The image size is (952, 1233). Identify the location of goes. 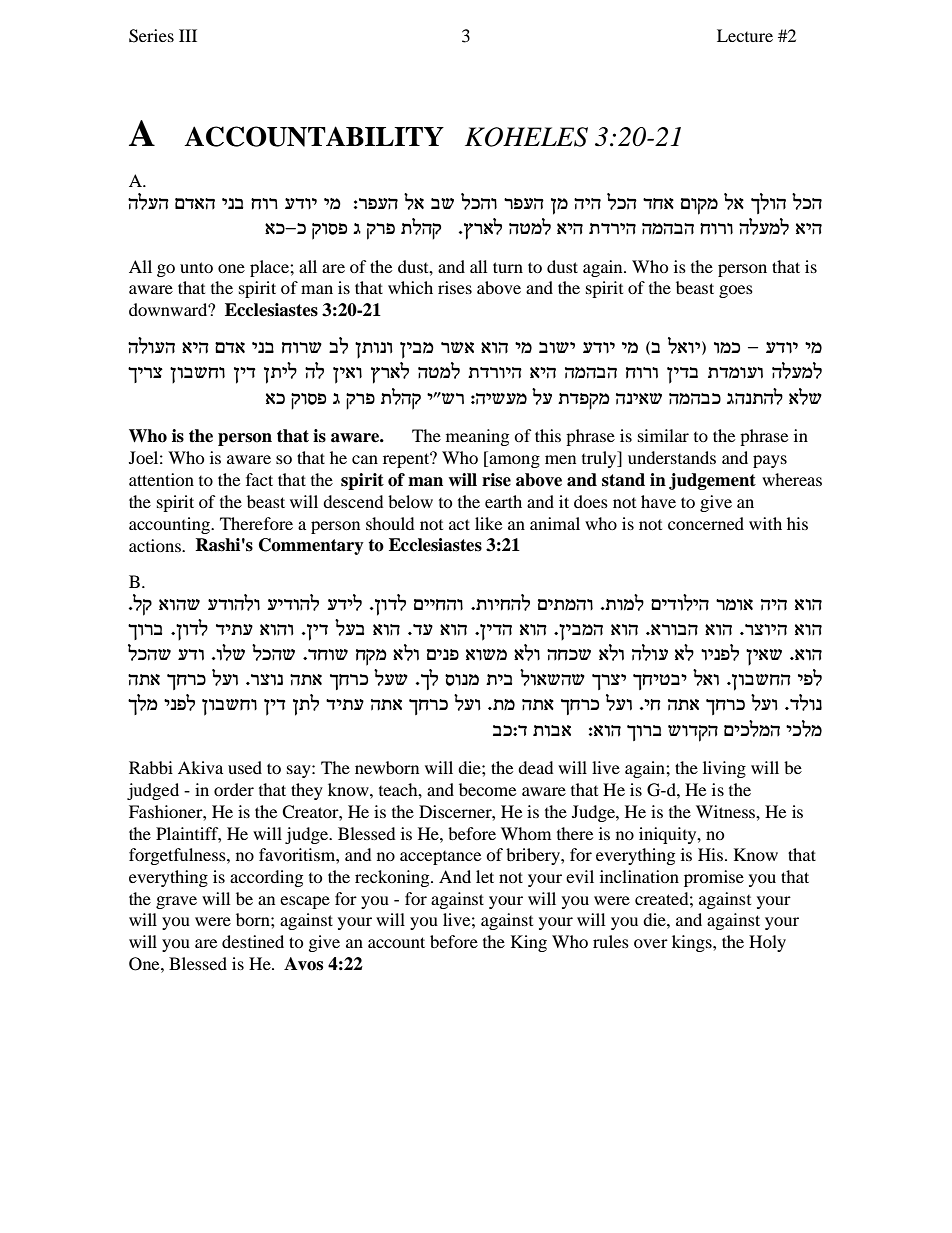
(736, 291).
